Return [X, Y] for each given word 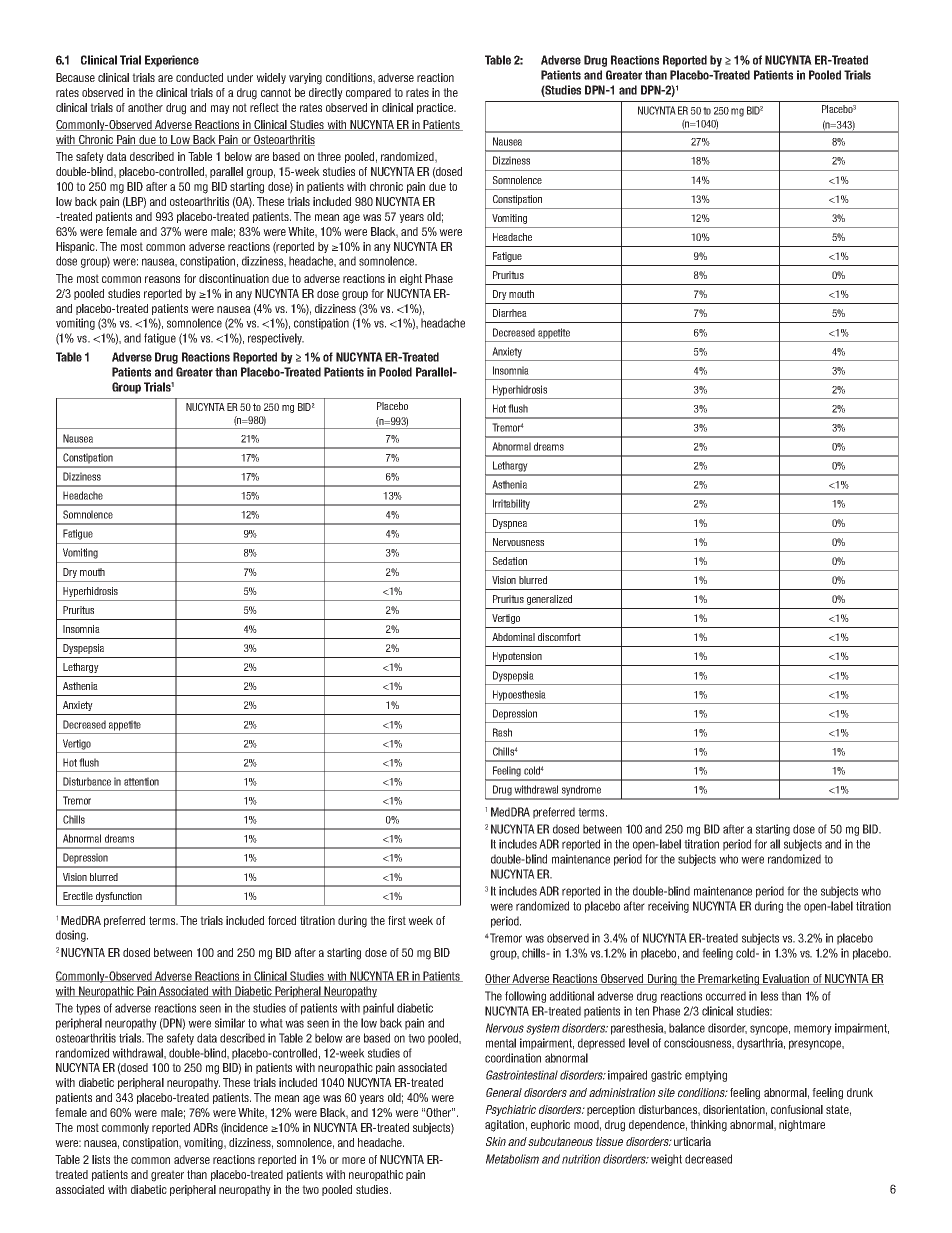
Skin [496, 1141]
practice [436, 108]
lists [101, 1159]
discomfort [559, 637]
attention [141, 781]
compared [368, 93]
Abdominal [513, 637]
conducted [199, 77]
